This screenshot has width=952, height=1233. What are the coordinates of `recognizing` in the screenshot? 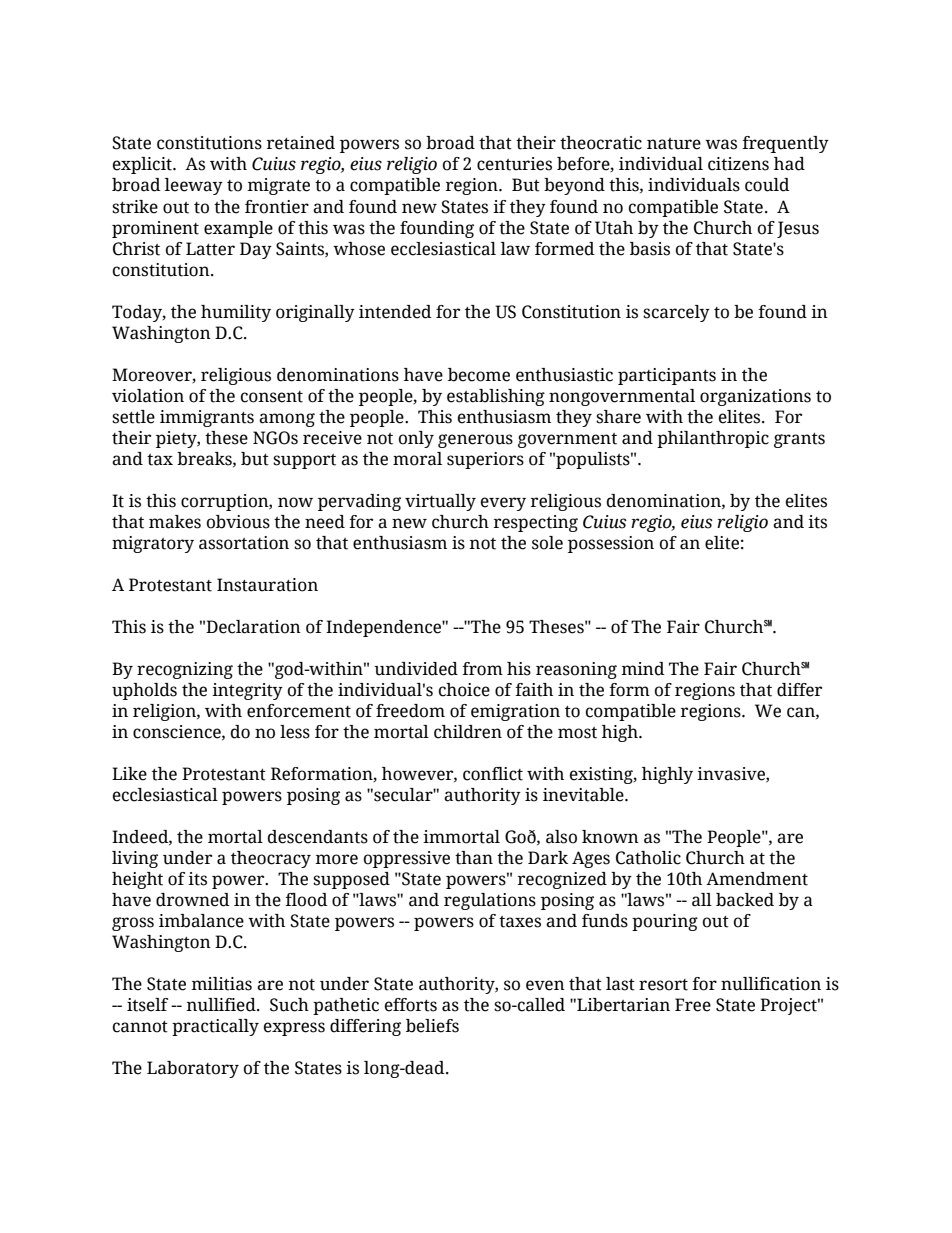 It's located at (185, 670).
